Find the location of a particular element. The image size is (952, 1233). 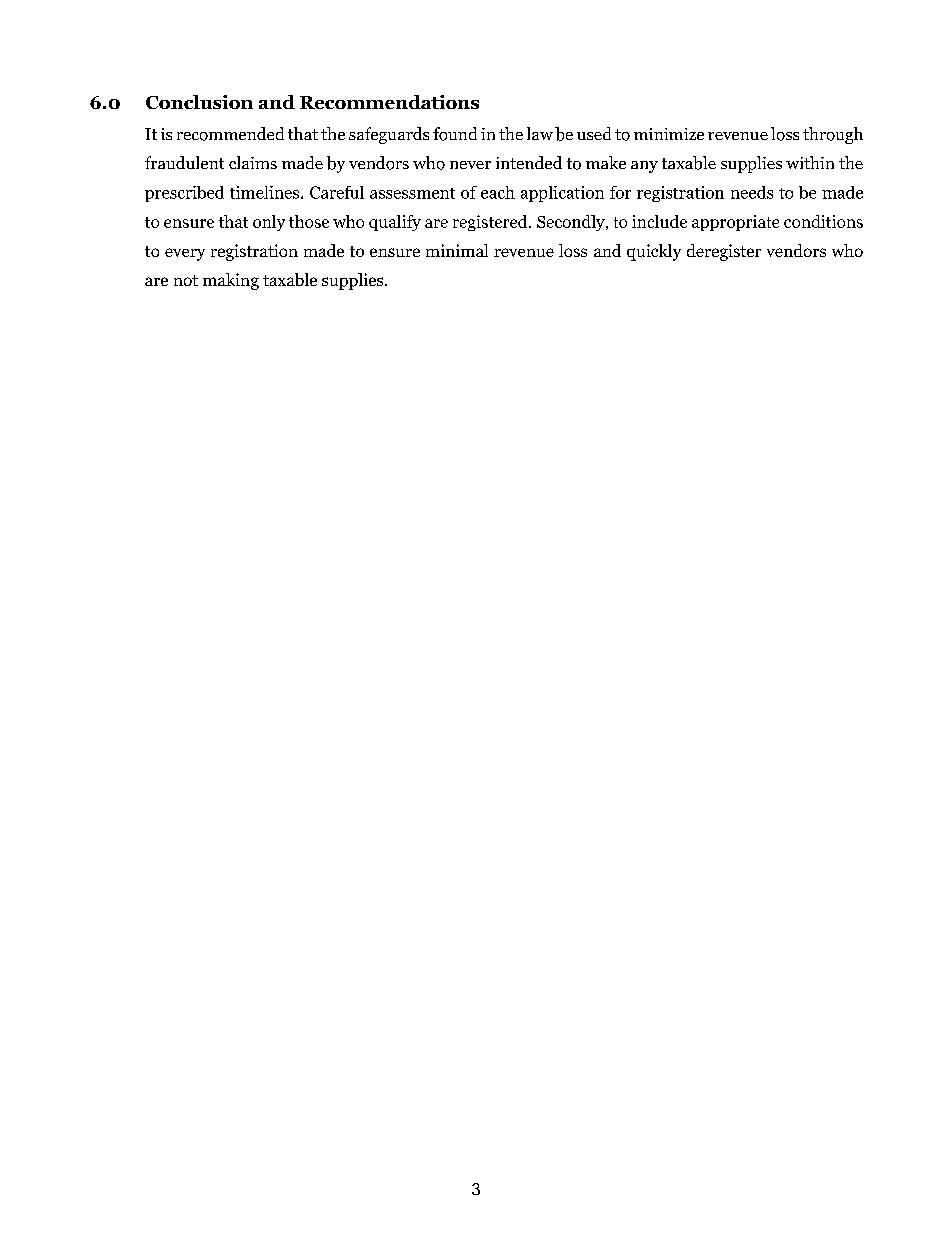

within is located at coordinates (810, 162).
